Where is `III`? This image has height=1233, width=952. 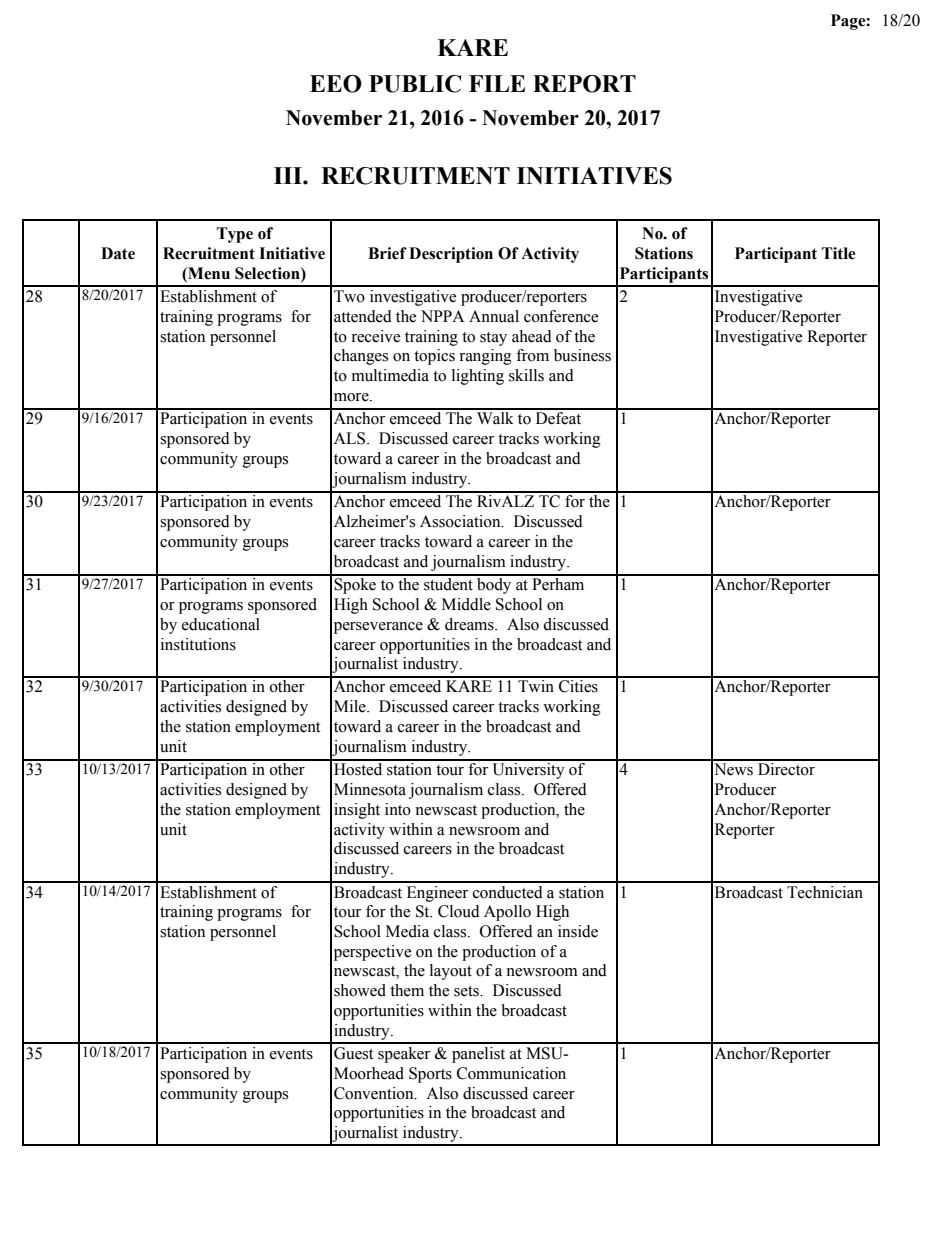 III is located at coordinates (289, 175).
